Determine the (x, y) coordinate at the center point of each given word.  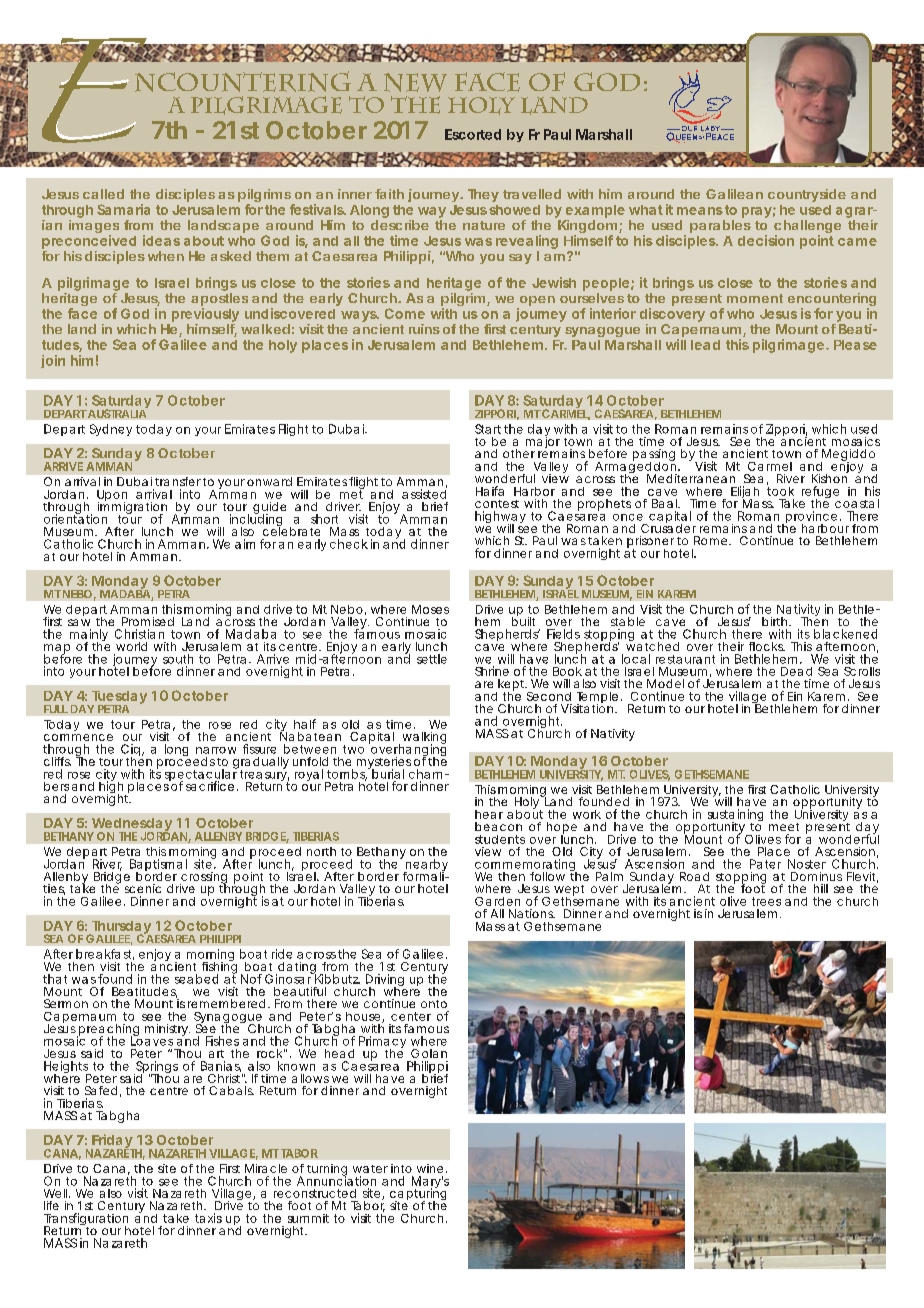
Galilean (734, 194)
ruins (424, 329)
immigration (132, 508)
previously (205, 315)
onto (434, 1004)
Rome (710, 540)
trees (766, 901)
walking (424, 739)
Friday (112, 1142)
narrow (216, 750)
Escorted (473, 134)
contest (497, 504)
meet (784, 827)
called (103, 194)
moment (755, 298)
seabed (196, 979)
